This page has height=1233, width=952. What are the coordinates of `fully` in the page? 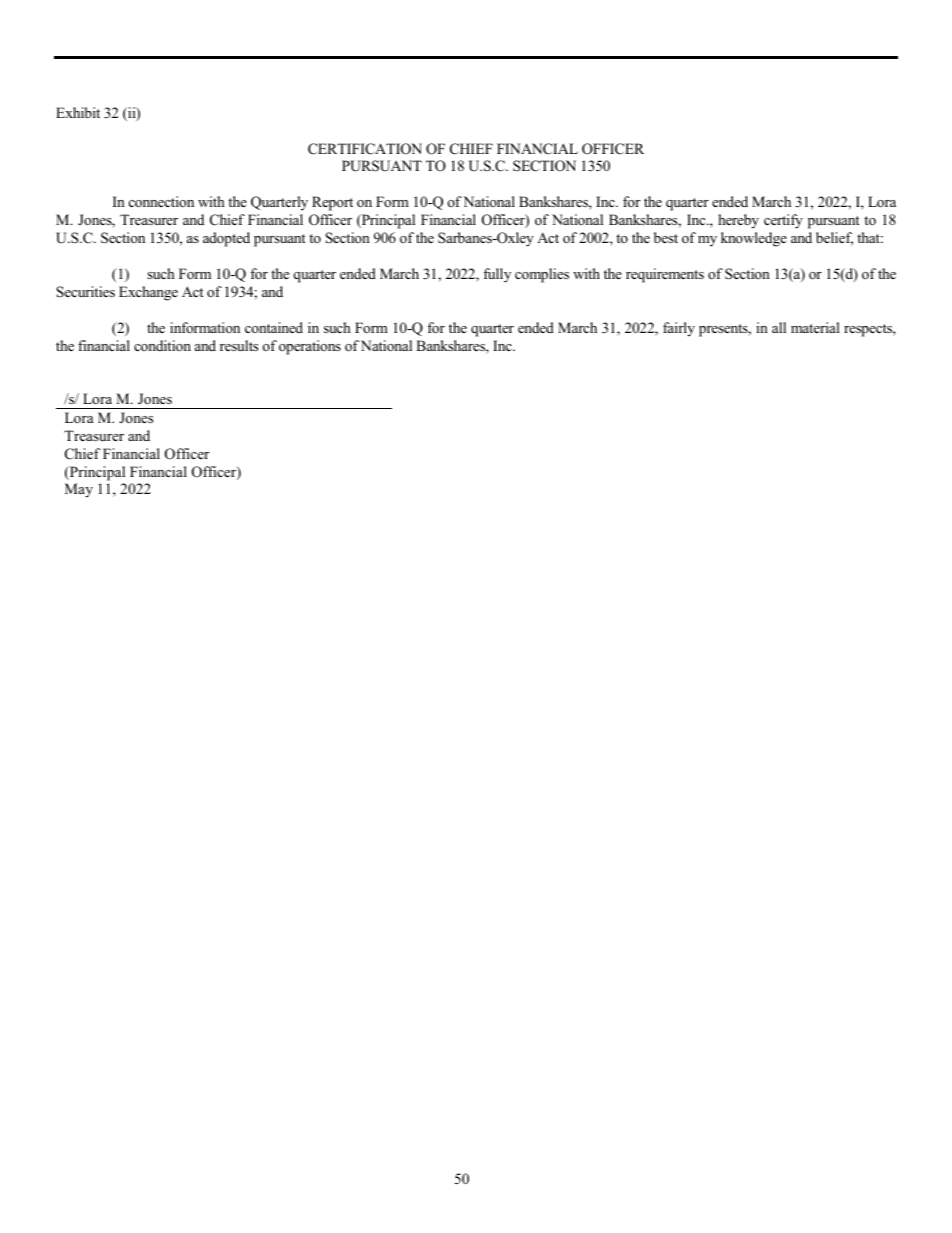 It's located at (497, 275).
